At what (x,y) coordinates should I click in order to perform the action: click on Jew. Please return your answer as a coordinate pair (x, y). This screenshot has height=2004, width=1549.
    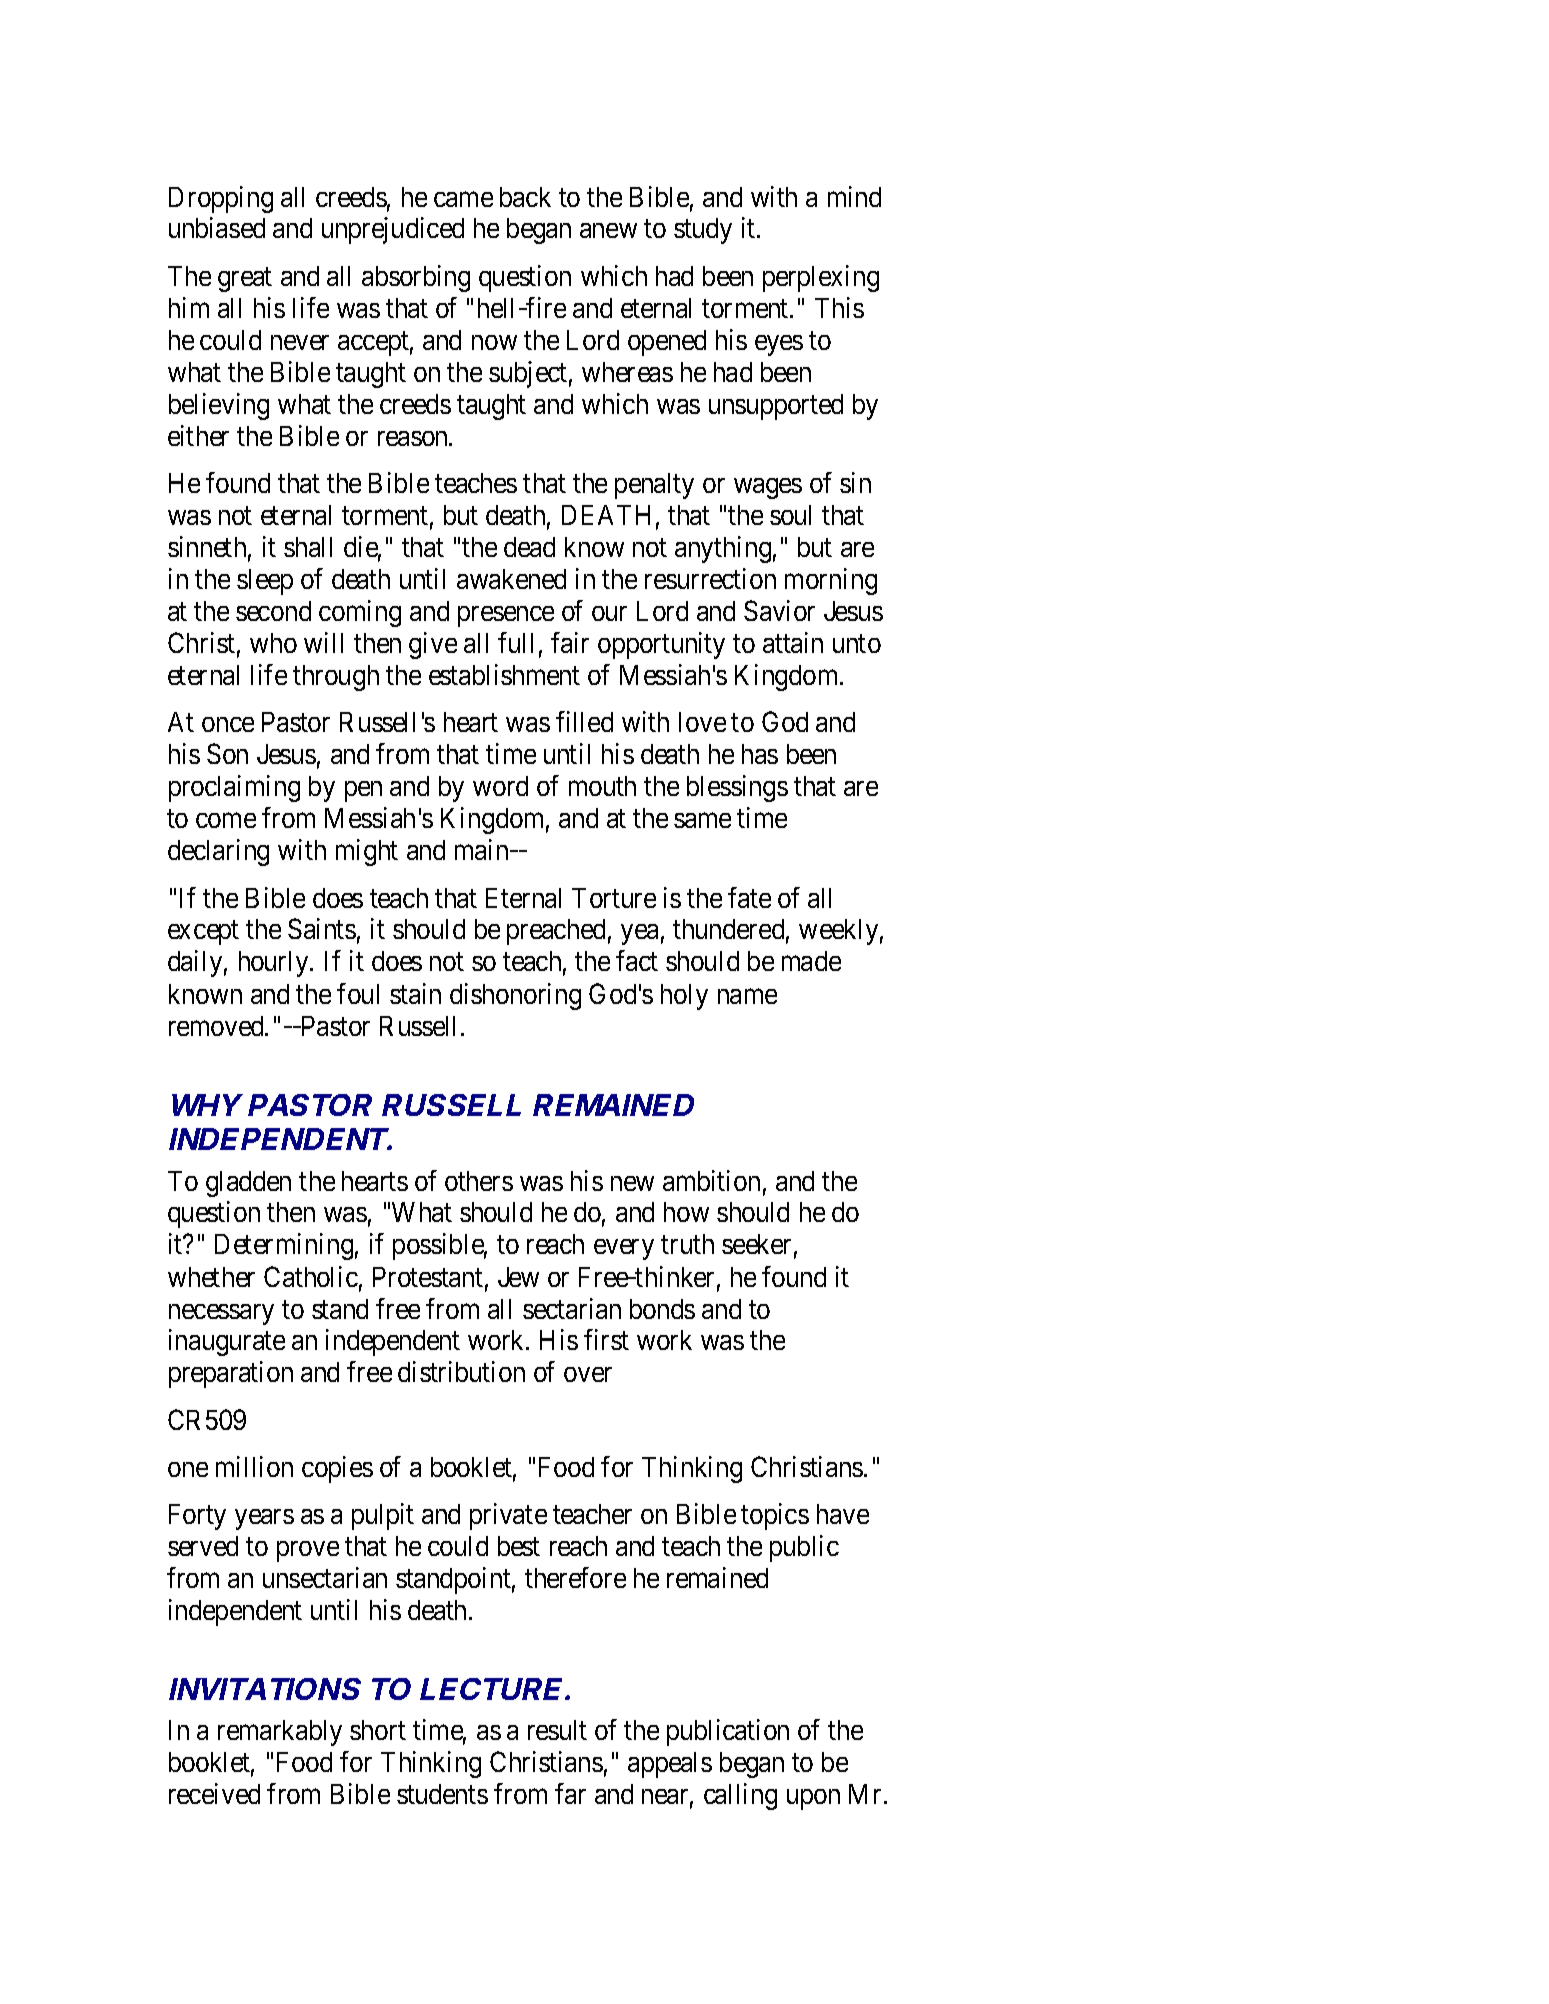
    Looking at the image, I should click on (518, 1277).
